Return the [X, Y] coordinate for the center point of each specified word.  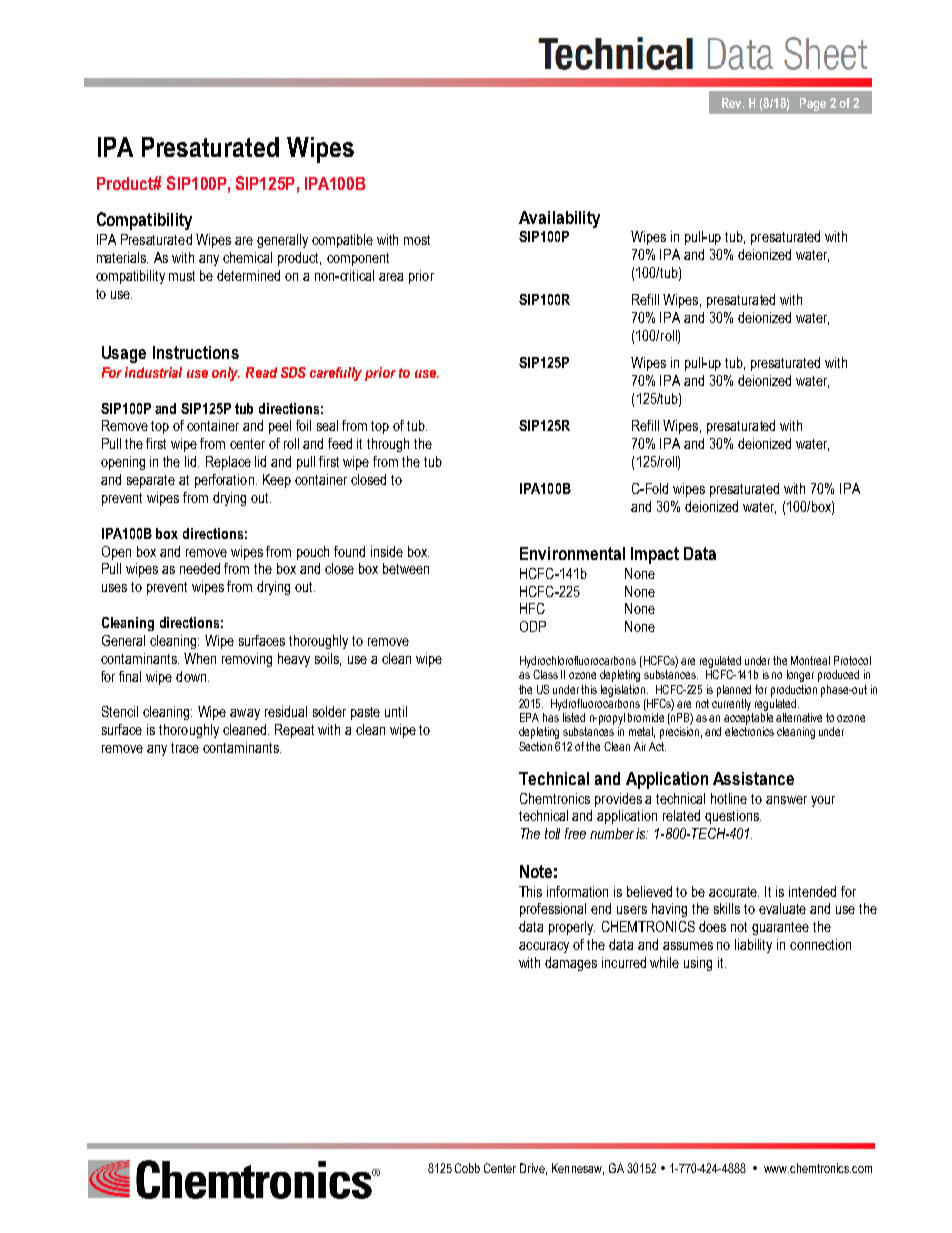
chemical [247, 257]
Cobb [467, 1168]
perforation [224, 481]
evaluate [782, 908]
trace [185, 748]
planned [734, 691]
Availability [559, 219]
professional [553, 910]
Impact [655, 555]
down [191, 676]
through [388, 445]
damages [571, 964]
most [417, 240]
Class [545, 674]
